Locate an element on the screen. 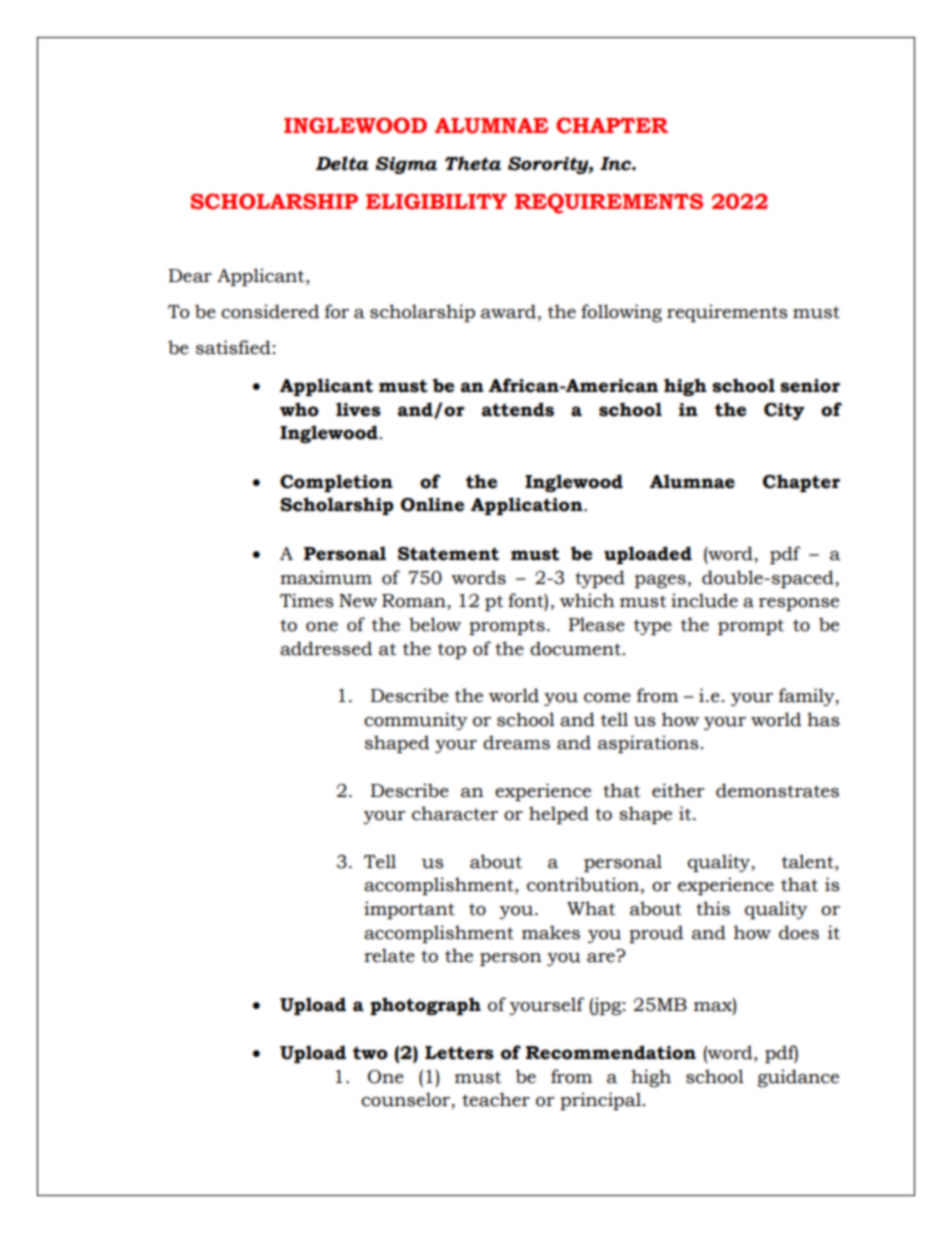 The image size is (952, 1233). Delta is located at coordinates (342, 163).
